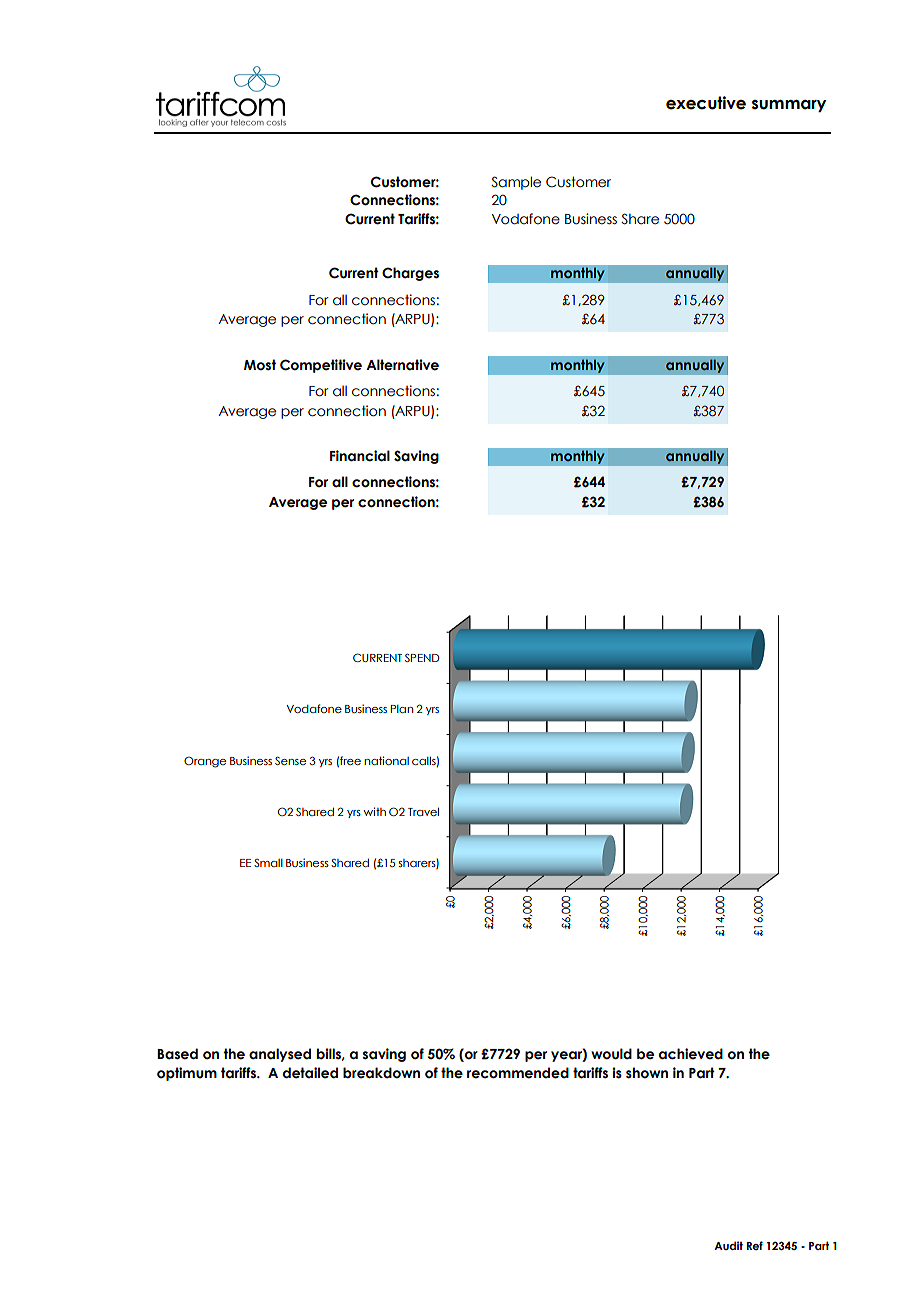 The width and height of the screenshot is (924, 1308). What do you see at coordinates (516, 183) in the screenshot?
I see `Sample` at bounding box center [516, 183].
